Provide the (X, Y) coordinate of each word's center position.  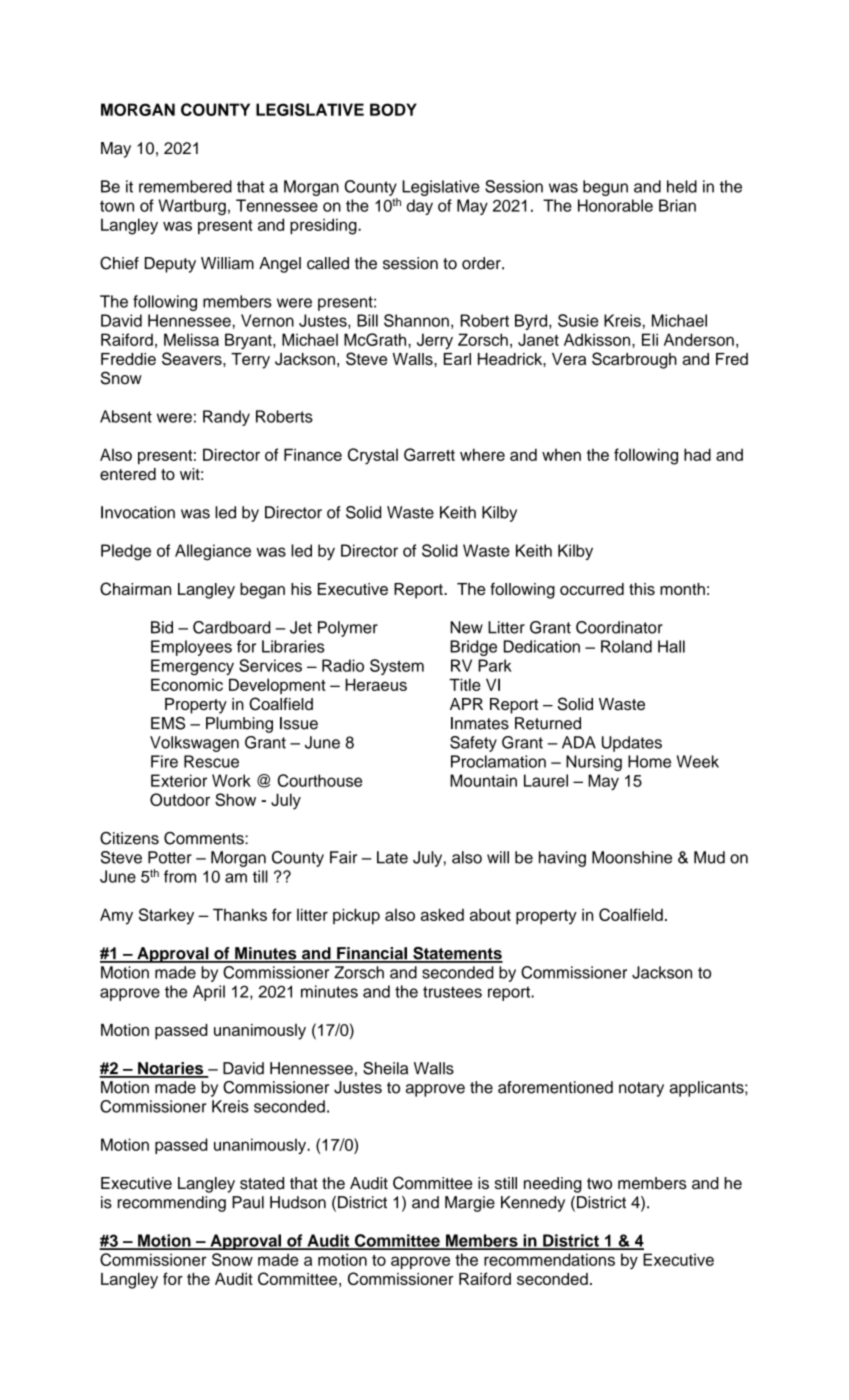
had (697, 454)
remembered (185, 186)
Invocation (138, 512)
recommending (172, 1204)
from (180, 876)
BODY (393, 109)
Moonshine (632, 857)
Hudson (298, 1202)
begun (605, 188)
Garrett (429, 454)
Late (392, 857)
